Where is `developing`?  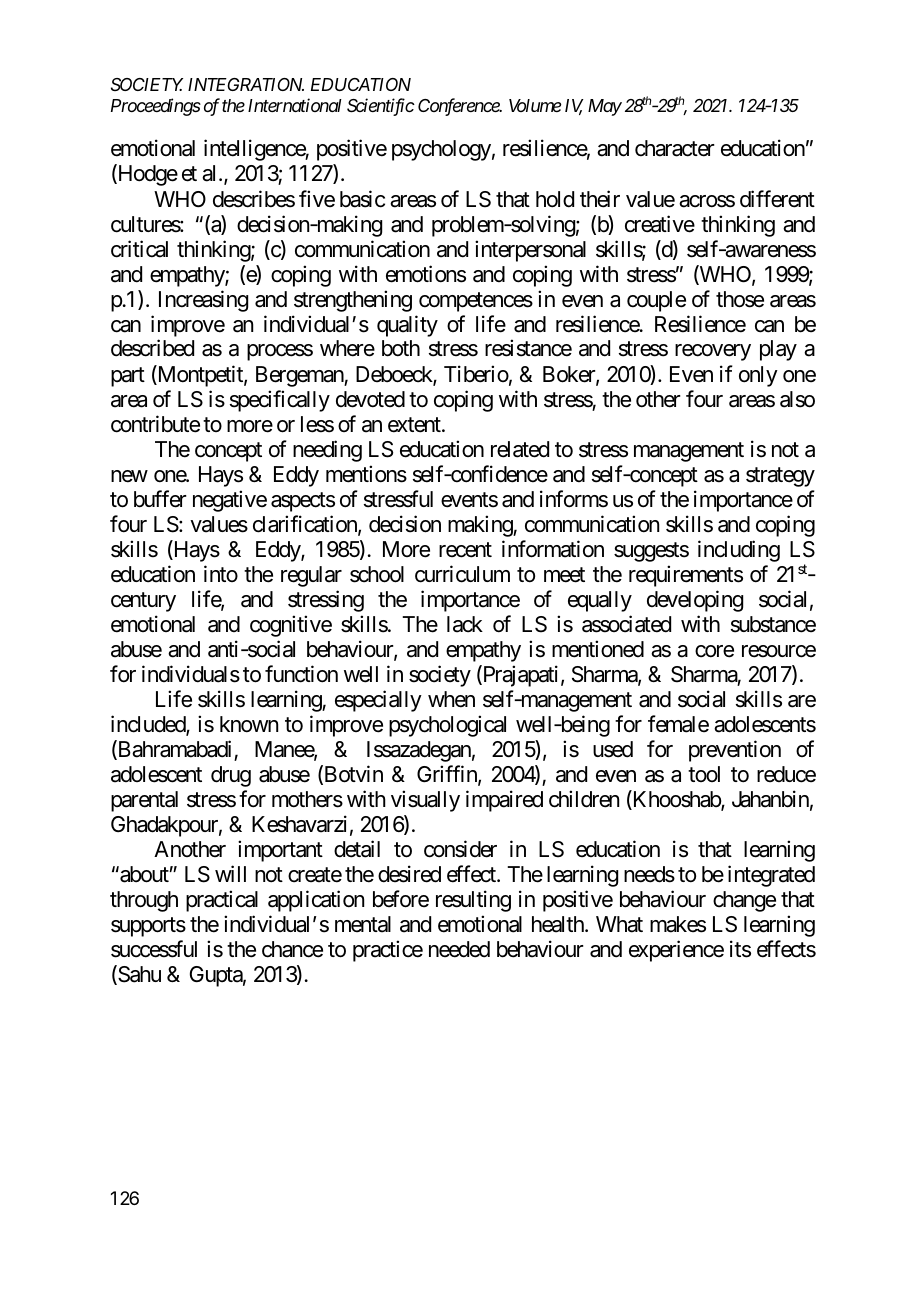 developing is located at coordinates (695, 601).
